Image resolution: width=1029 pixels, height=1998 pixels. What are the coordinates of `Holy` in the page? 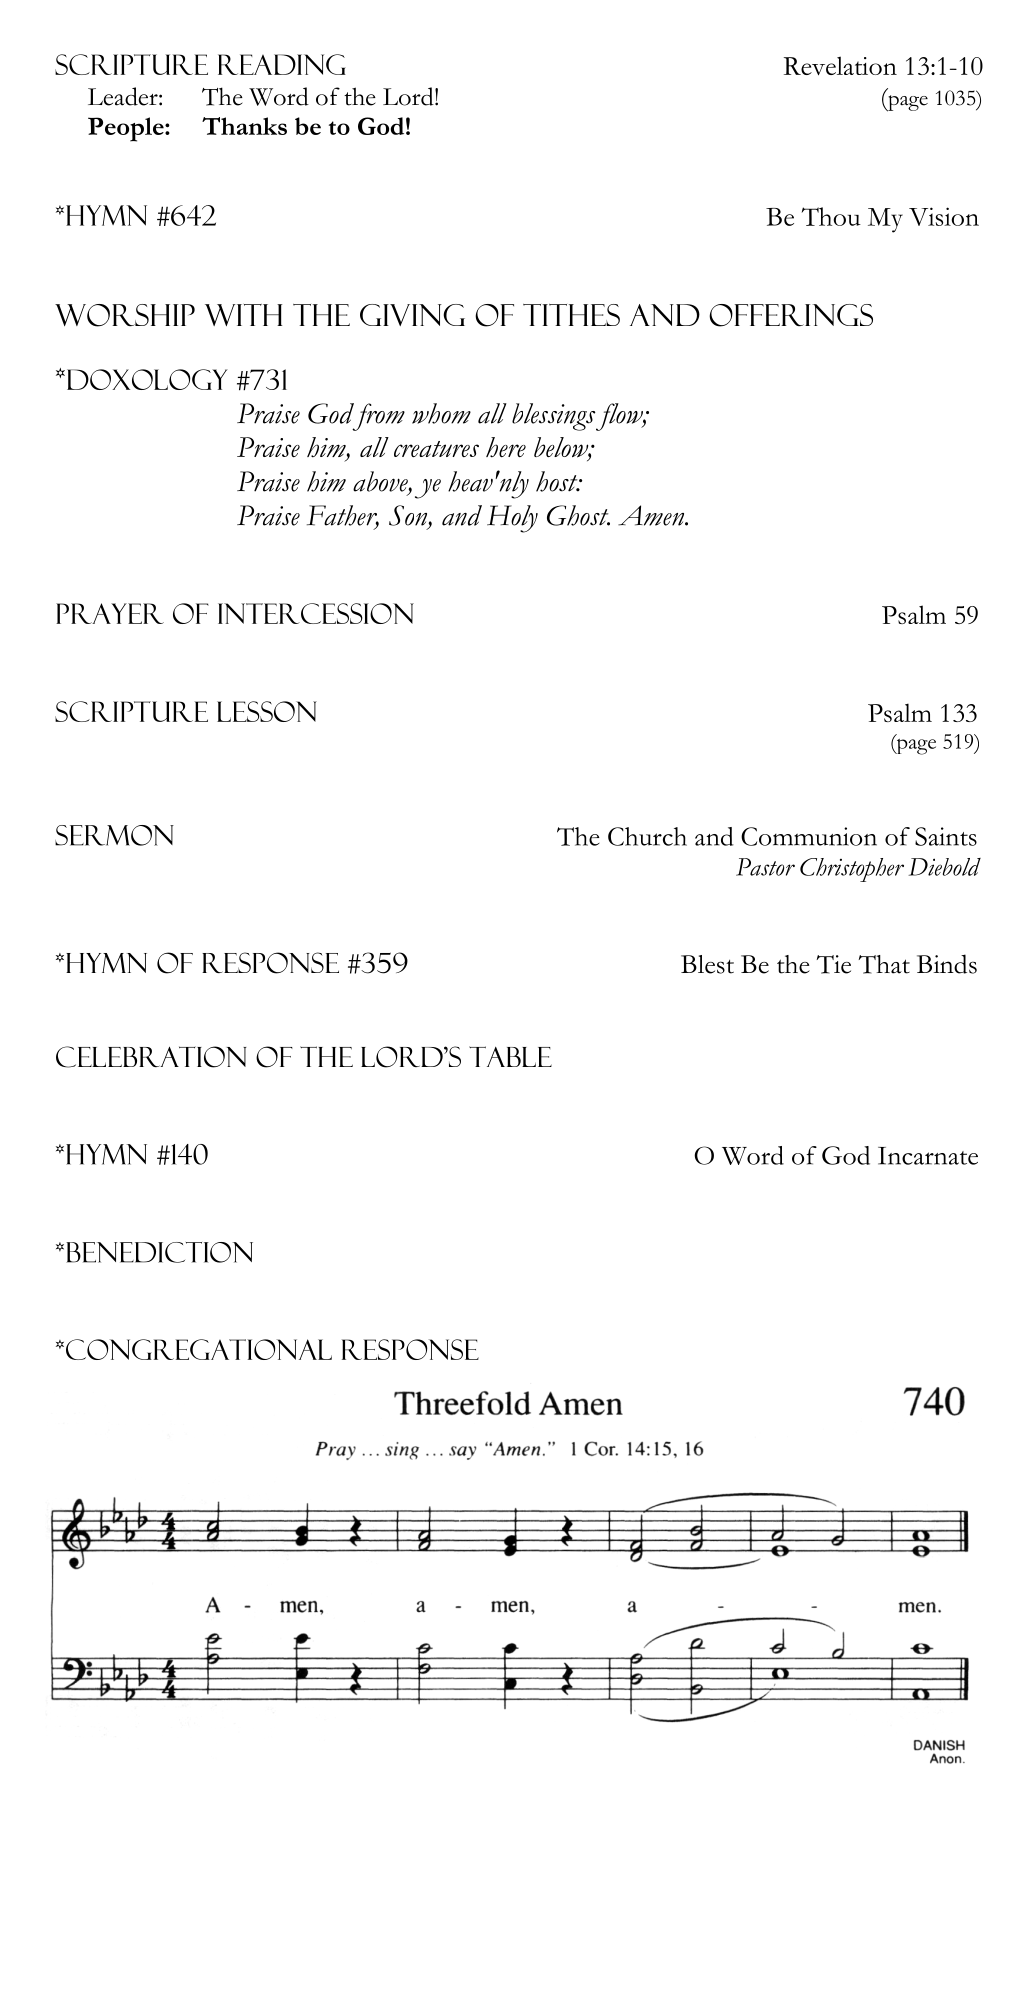 It's located at (512, 519).
